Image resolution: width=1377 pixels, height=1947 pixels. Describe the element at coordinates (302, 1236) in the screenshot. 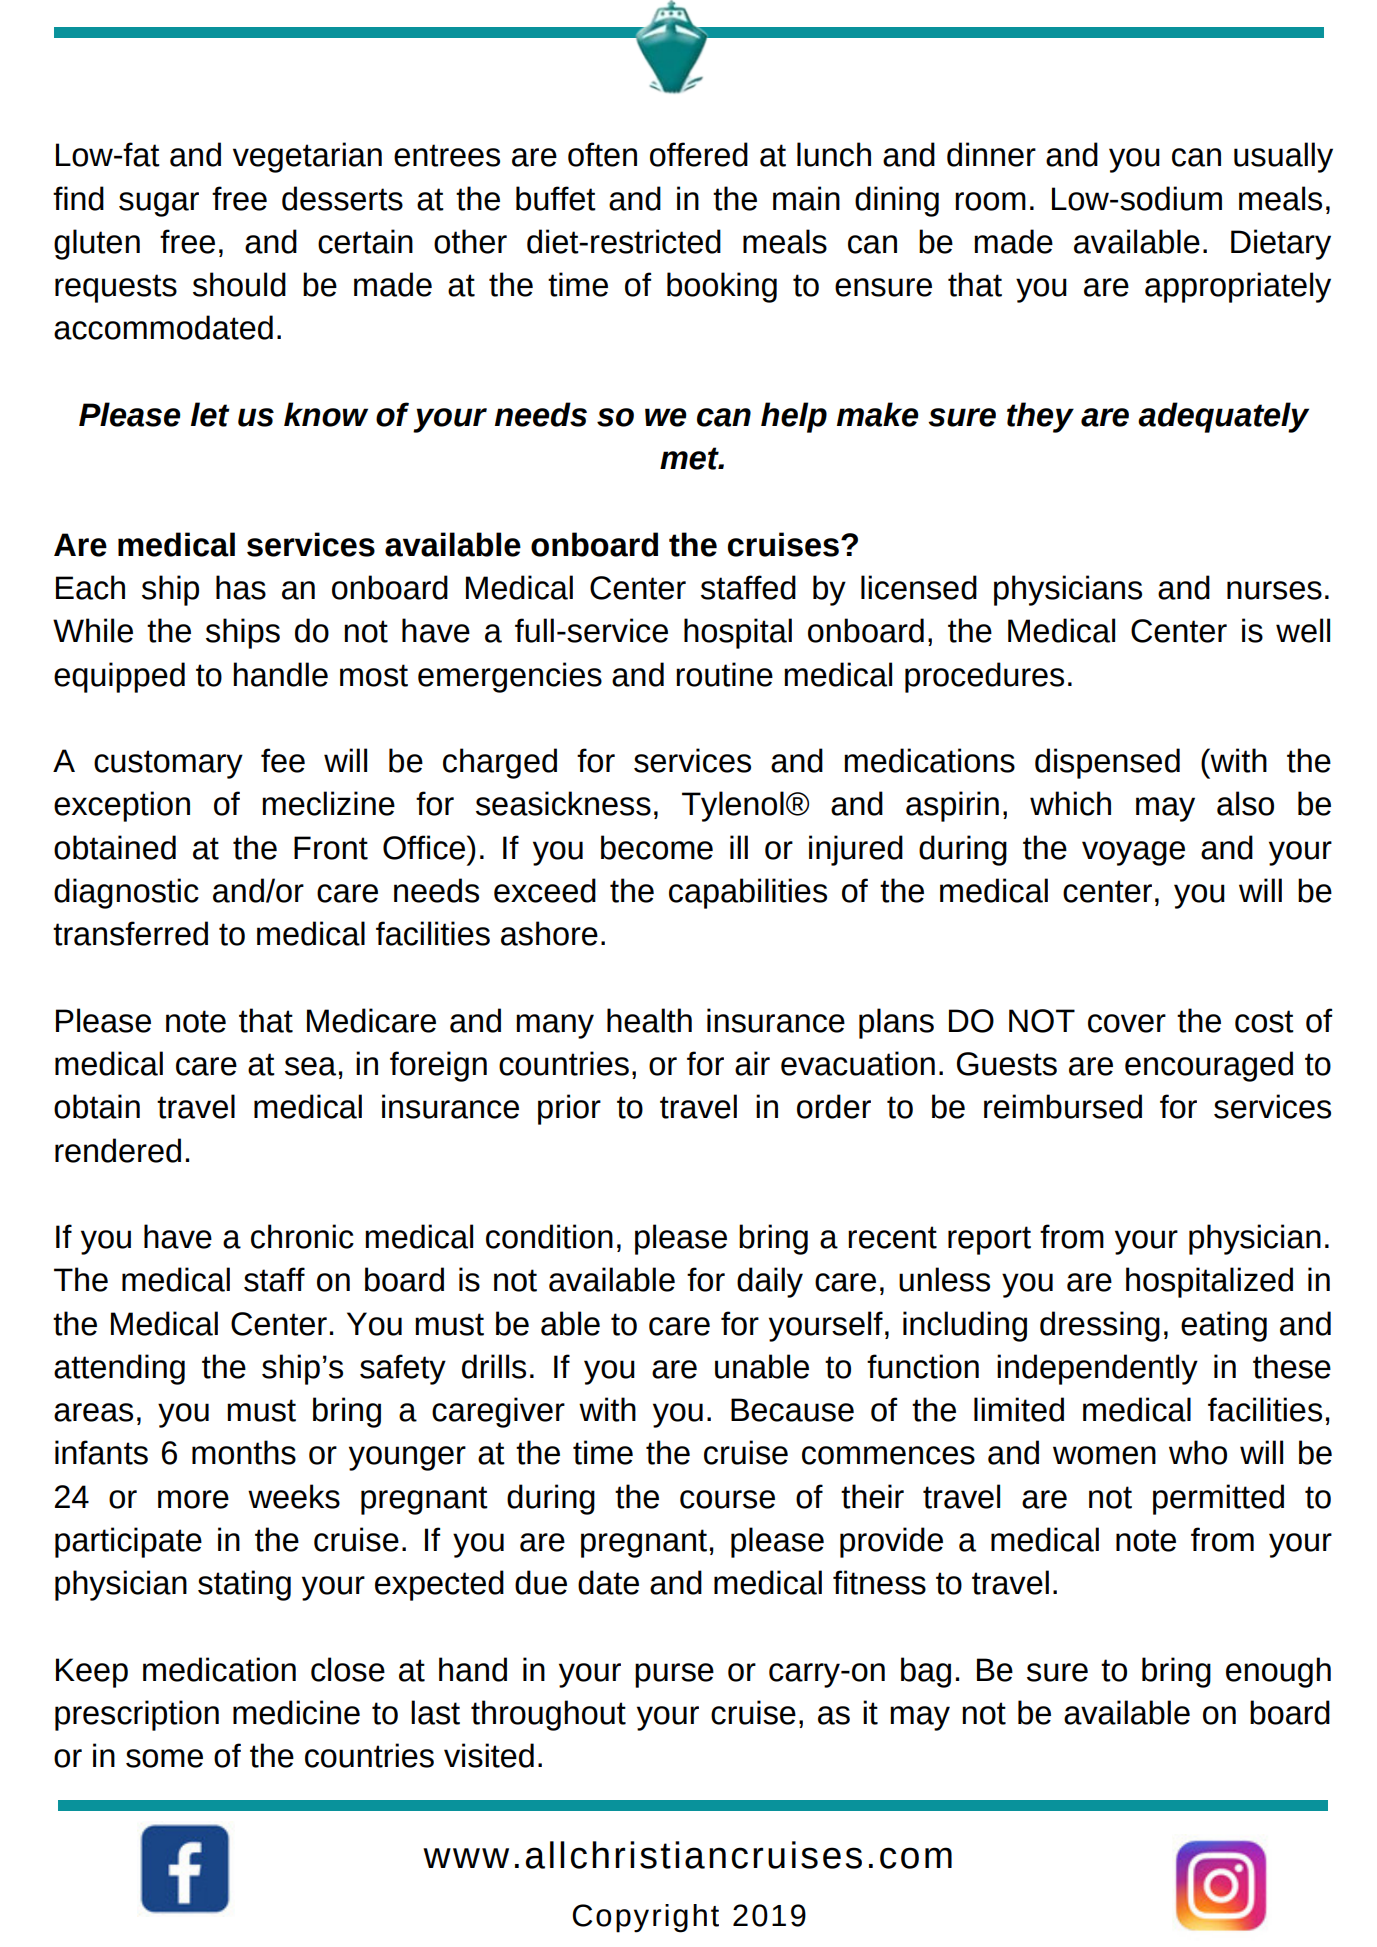

I see `chronic` at that location.
